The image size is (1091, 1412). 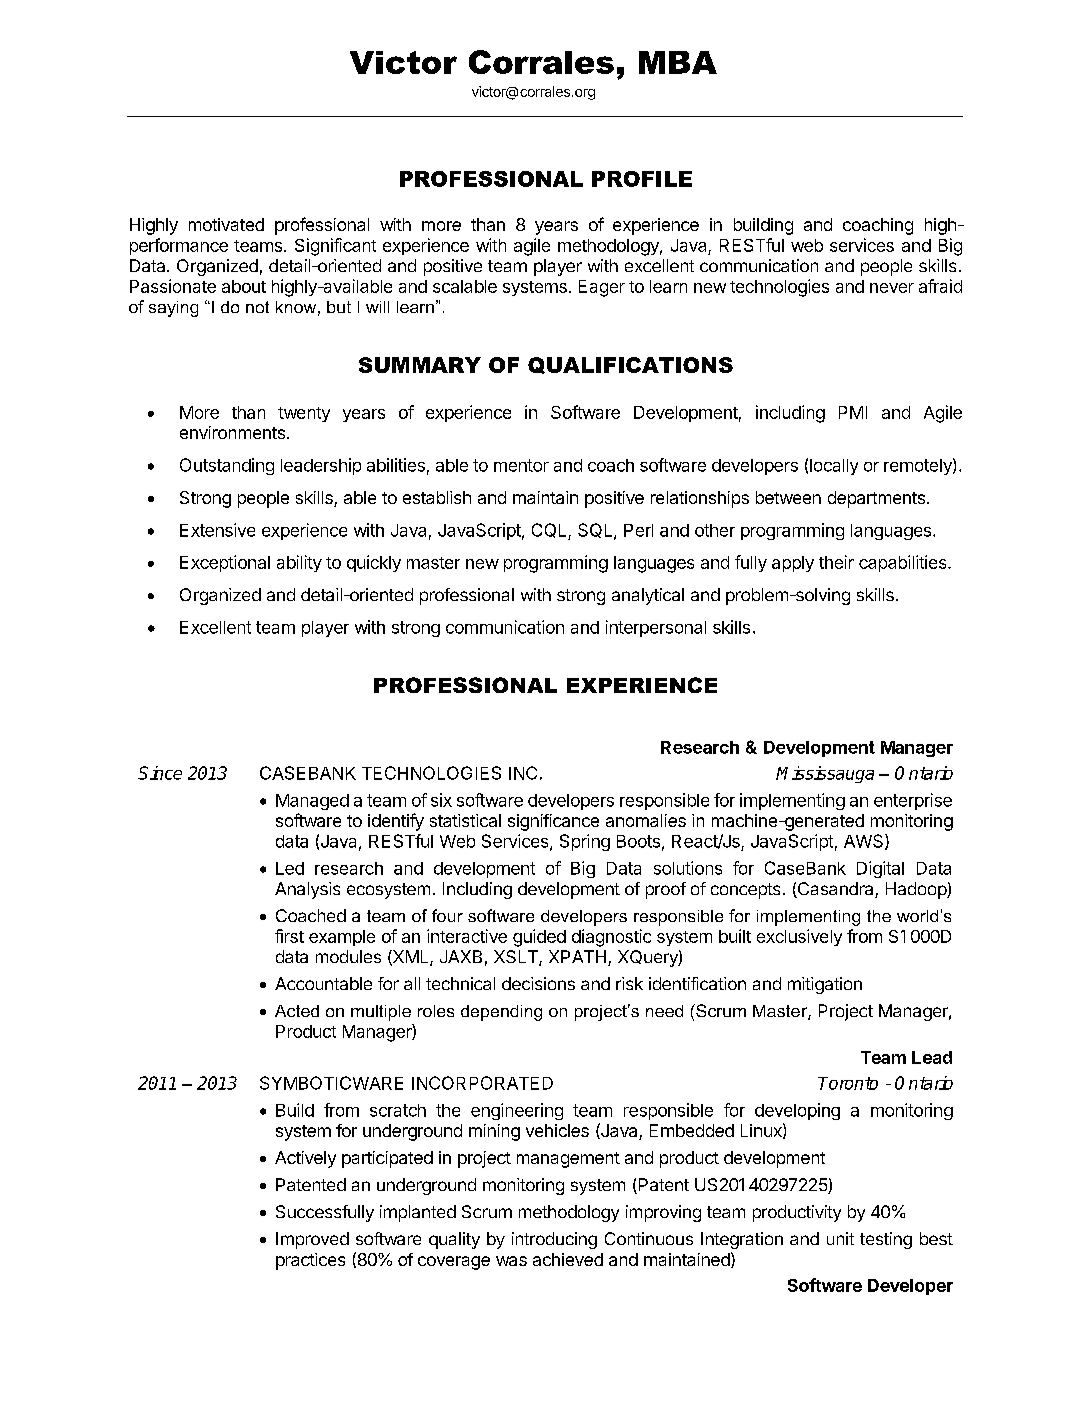 What do you see at coordinates (538, 983) in the document?
I see `decisions` at bounding box center [538, 983].
